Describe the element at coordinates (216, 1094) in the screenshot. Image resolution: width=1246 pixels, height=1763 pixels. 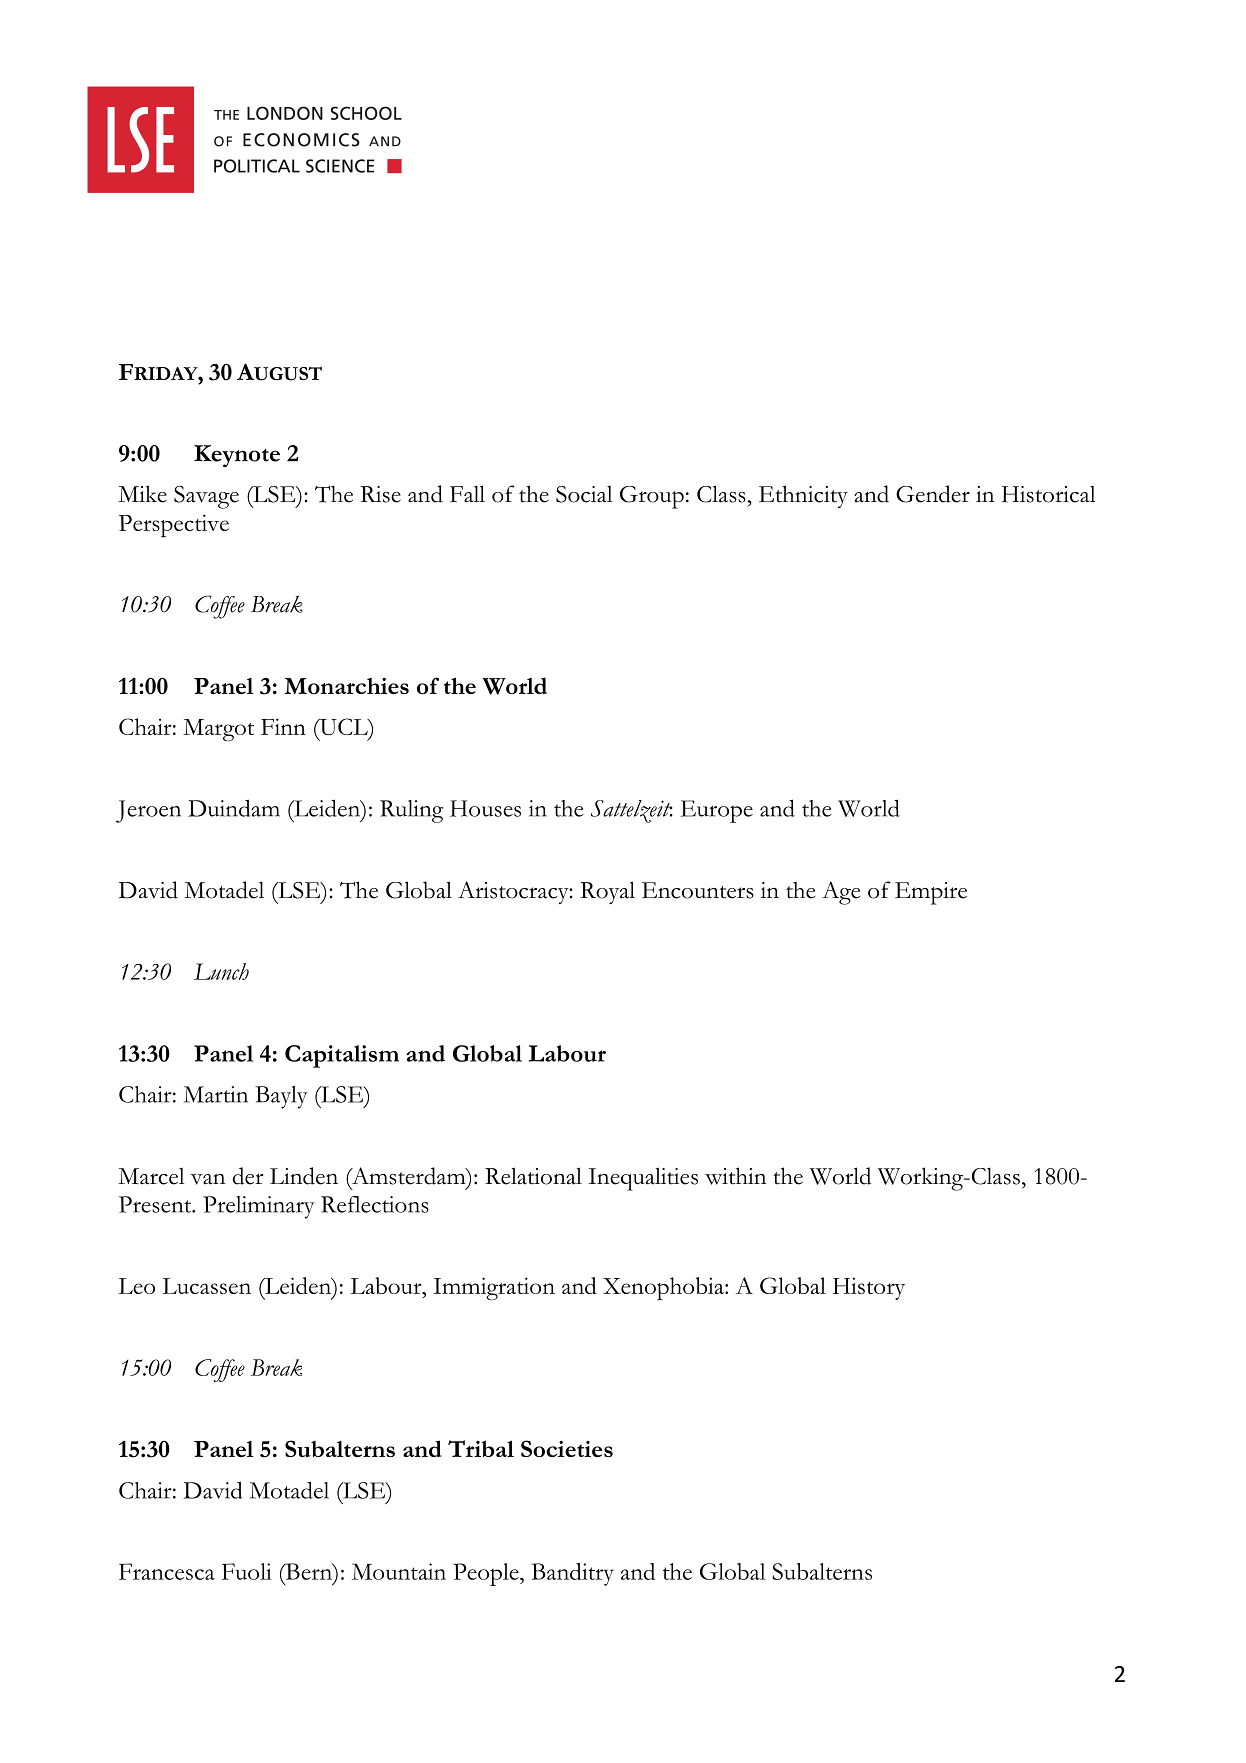
I see `Martin` at that location.
